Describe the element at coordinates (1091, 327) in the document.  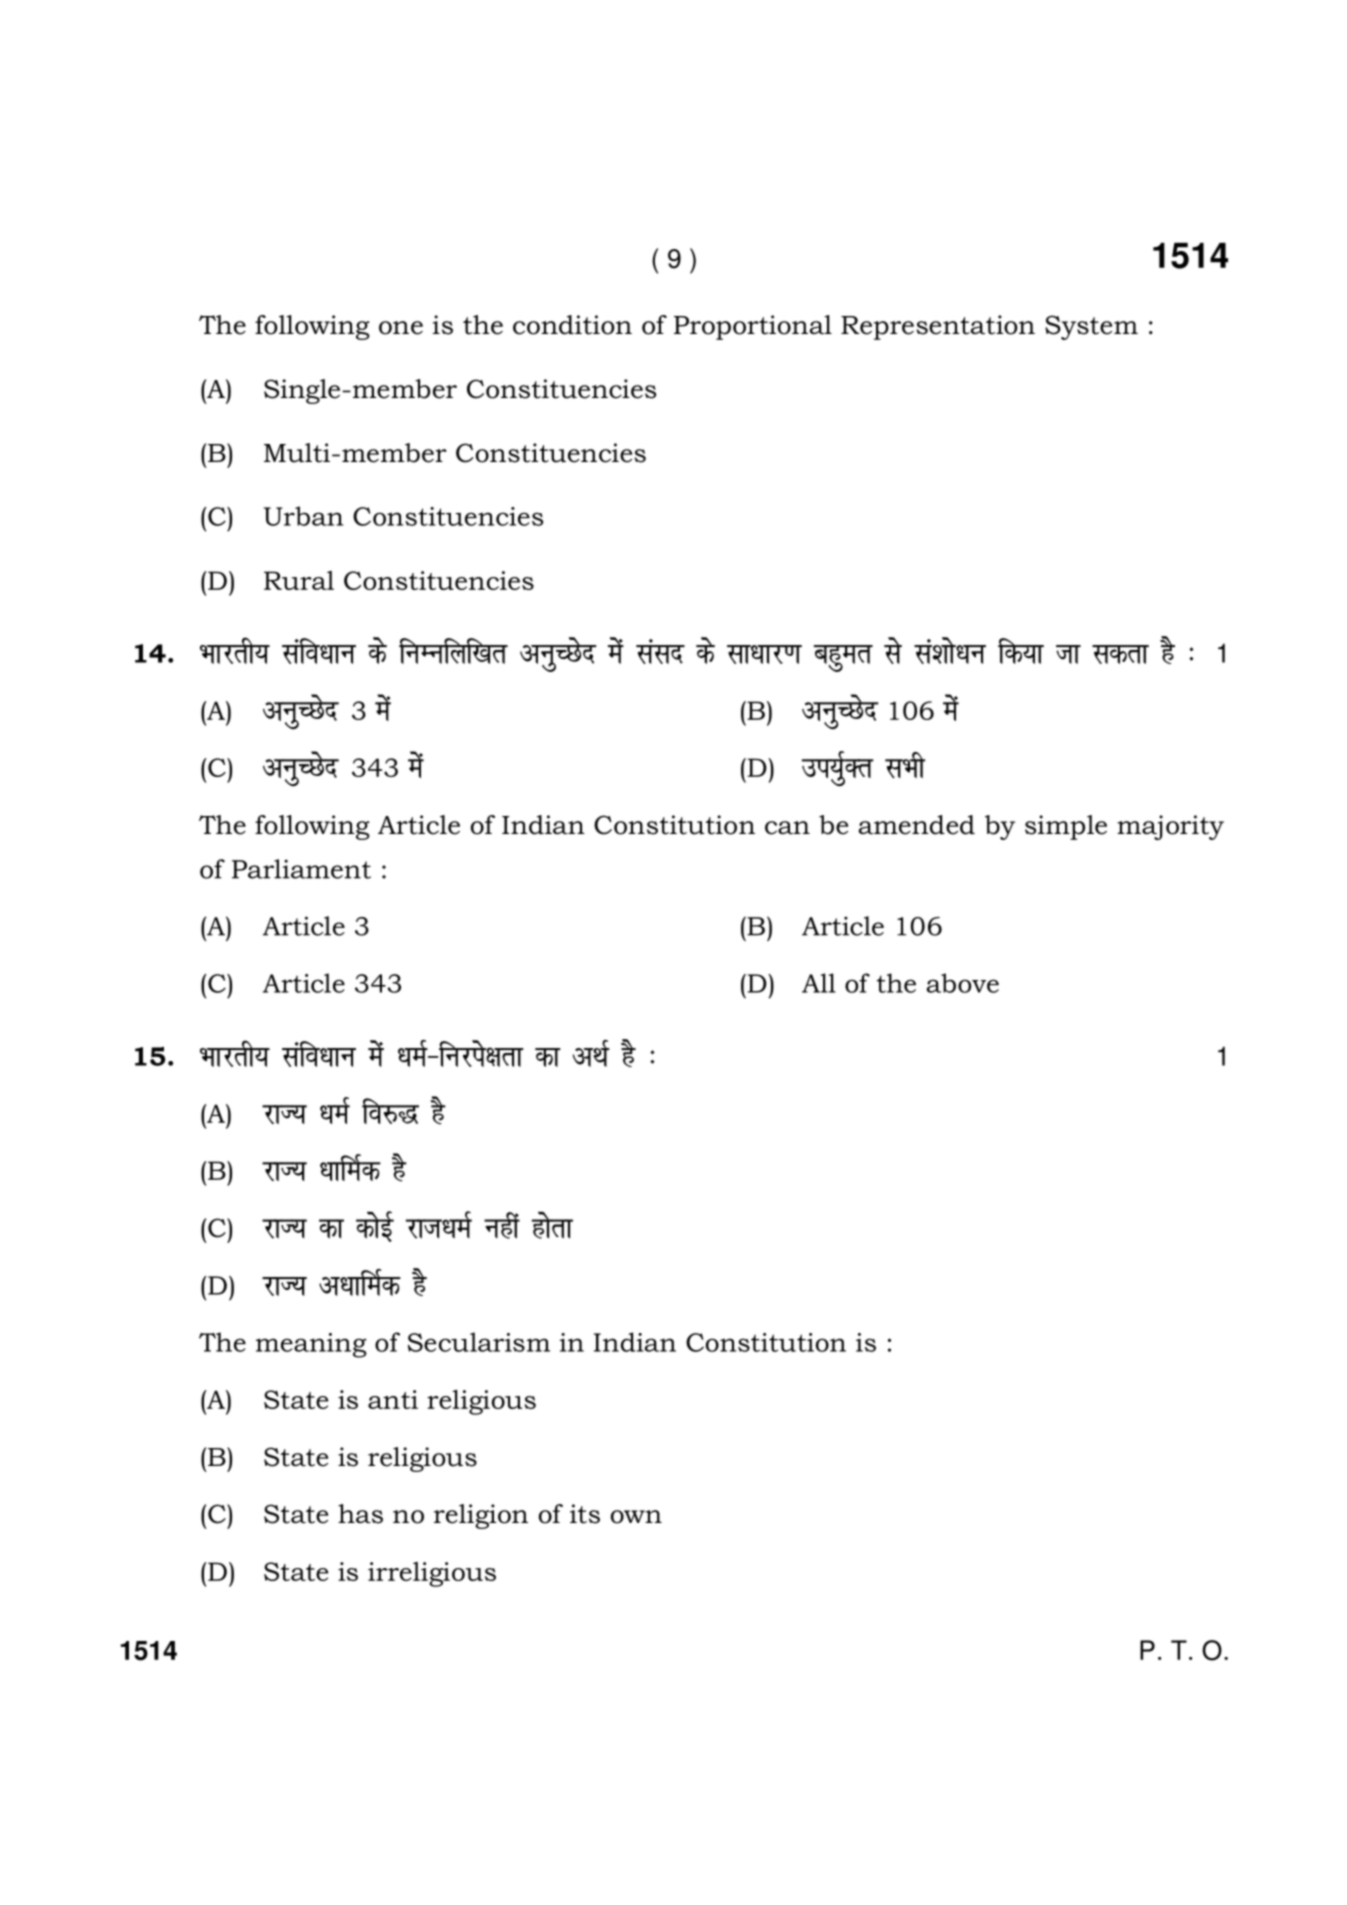
I see `System` at that location.
